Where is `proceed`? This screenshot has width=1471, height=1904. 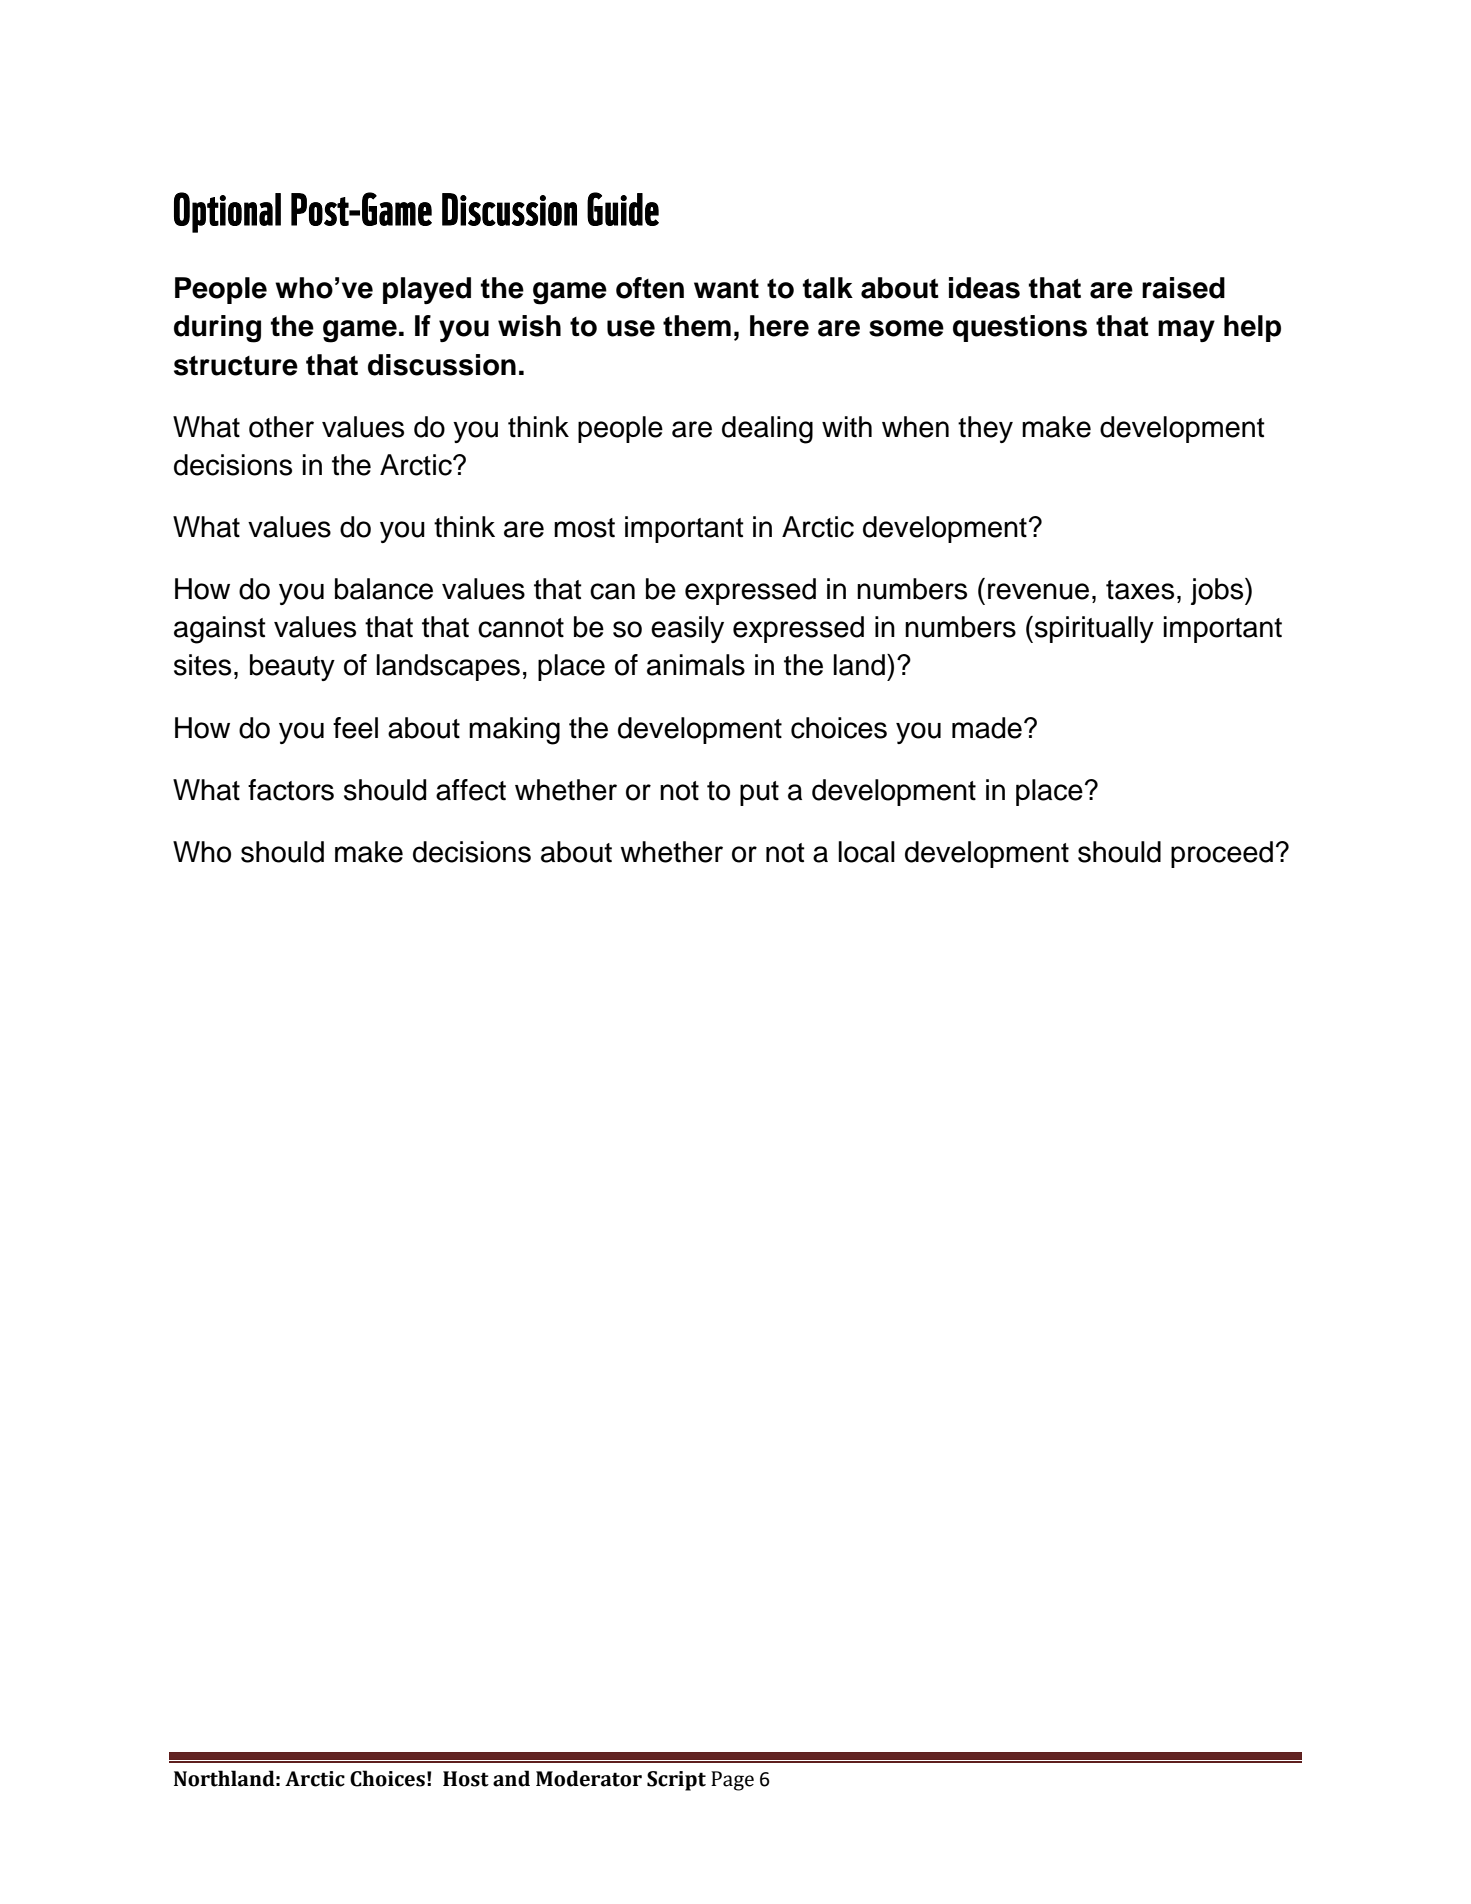 proceed is located at coordinates (1222, 854).
